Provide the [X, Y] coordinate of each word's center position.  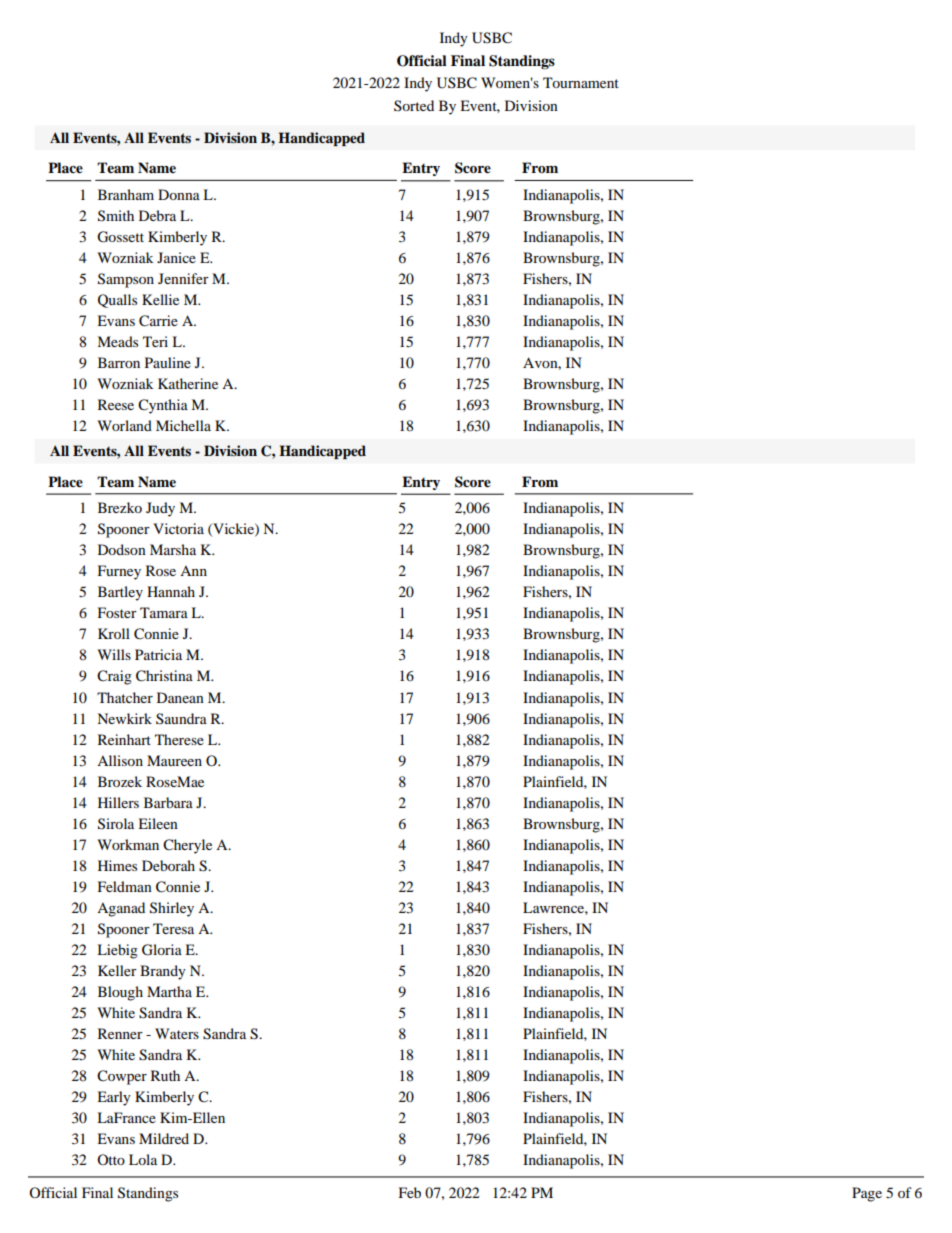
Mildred [164, 1138]
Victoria [178, 528]
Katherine [188, 383]
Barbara [168, 802]
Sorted [414, 105]
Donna [179, 194]
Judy [160, 509]
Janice [176, 257]
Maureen [174, 760]
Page [867, 1194]
